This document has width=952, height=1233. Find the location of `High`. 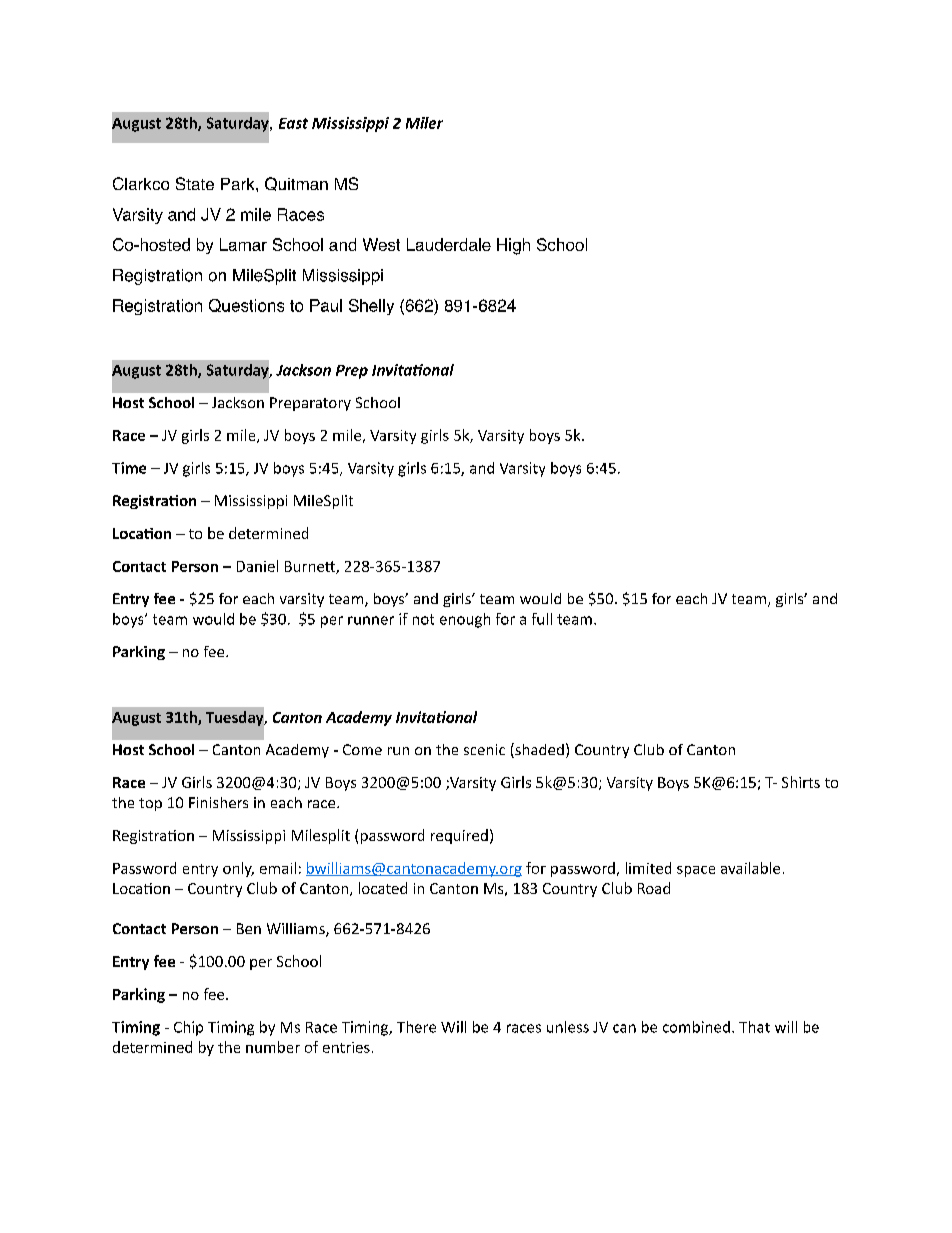

High is located at coordinates (513, 246).
